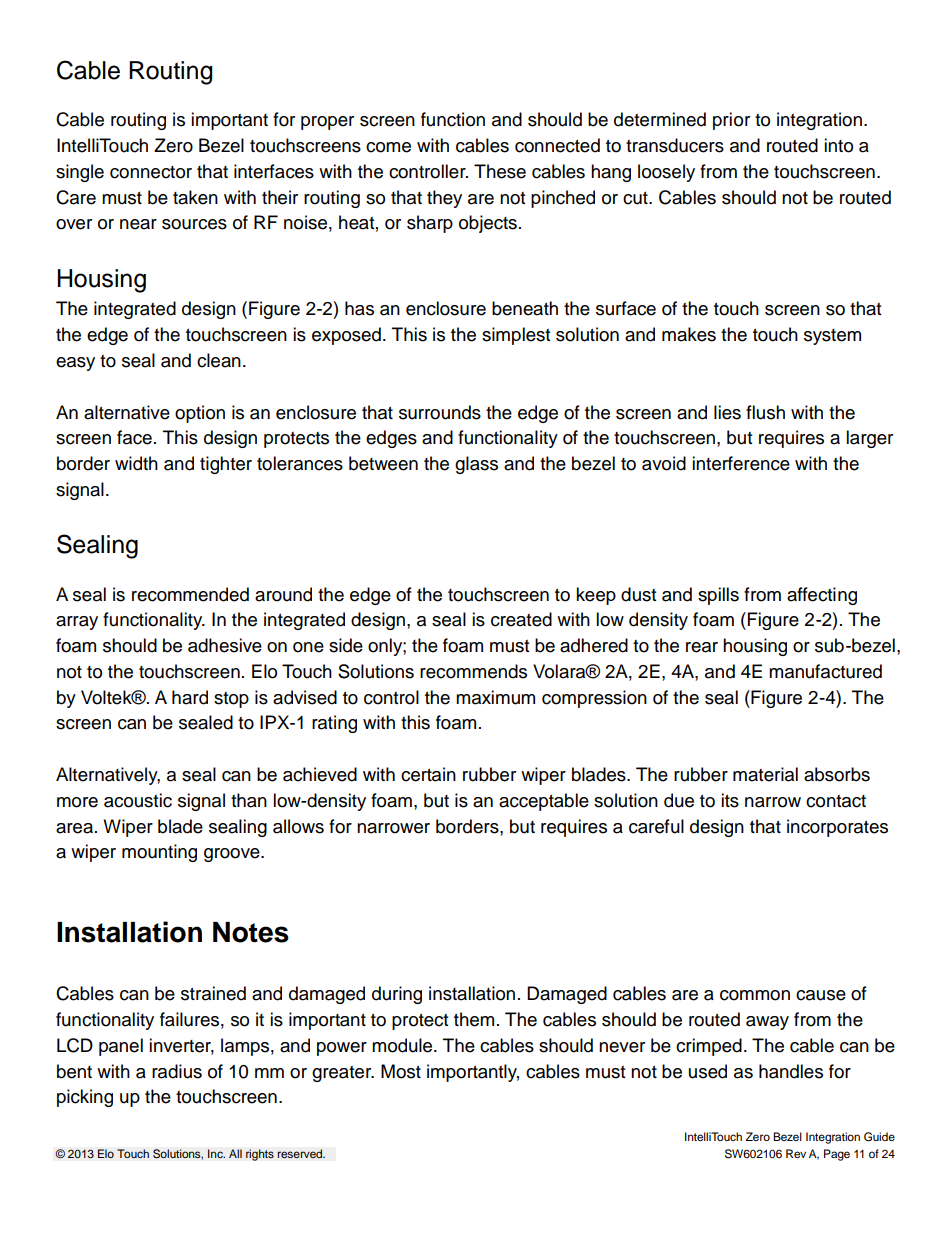  What do you see at coordinates (177, 1071) in the screenshot?
I see `radius` at bounding box center [177, 1071].
